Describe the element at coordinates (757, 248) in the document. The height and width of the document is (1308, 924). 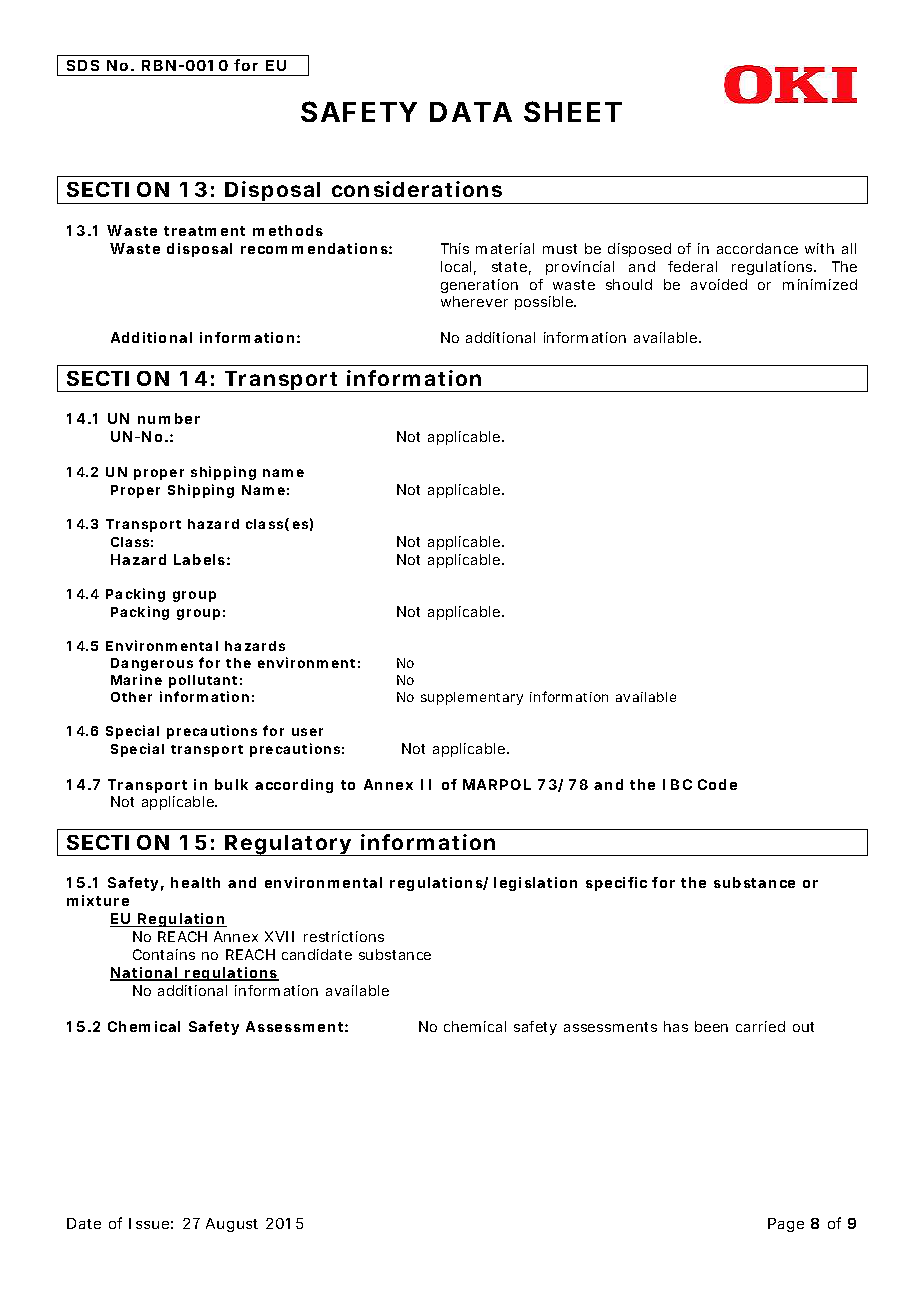
I see `accordance` at that location.
